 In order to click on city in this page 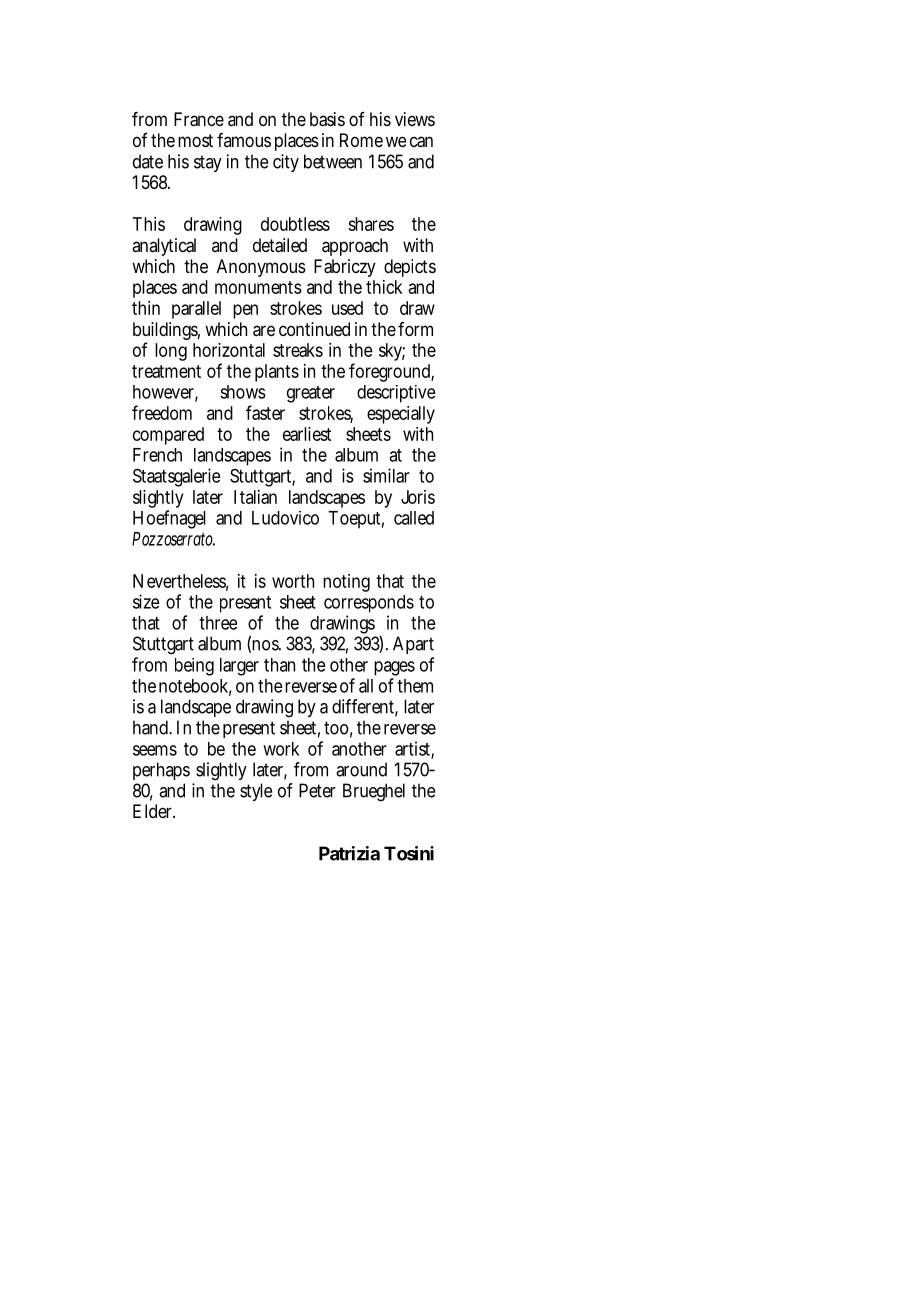, I will do `click(286, 163)`.
